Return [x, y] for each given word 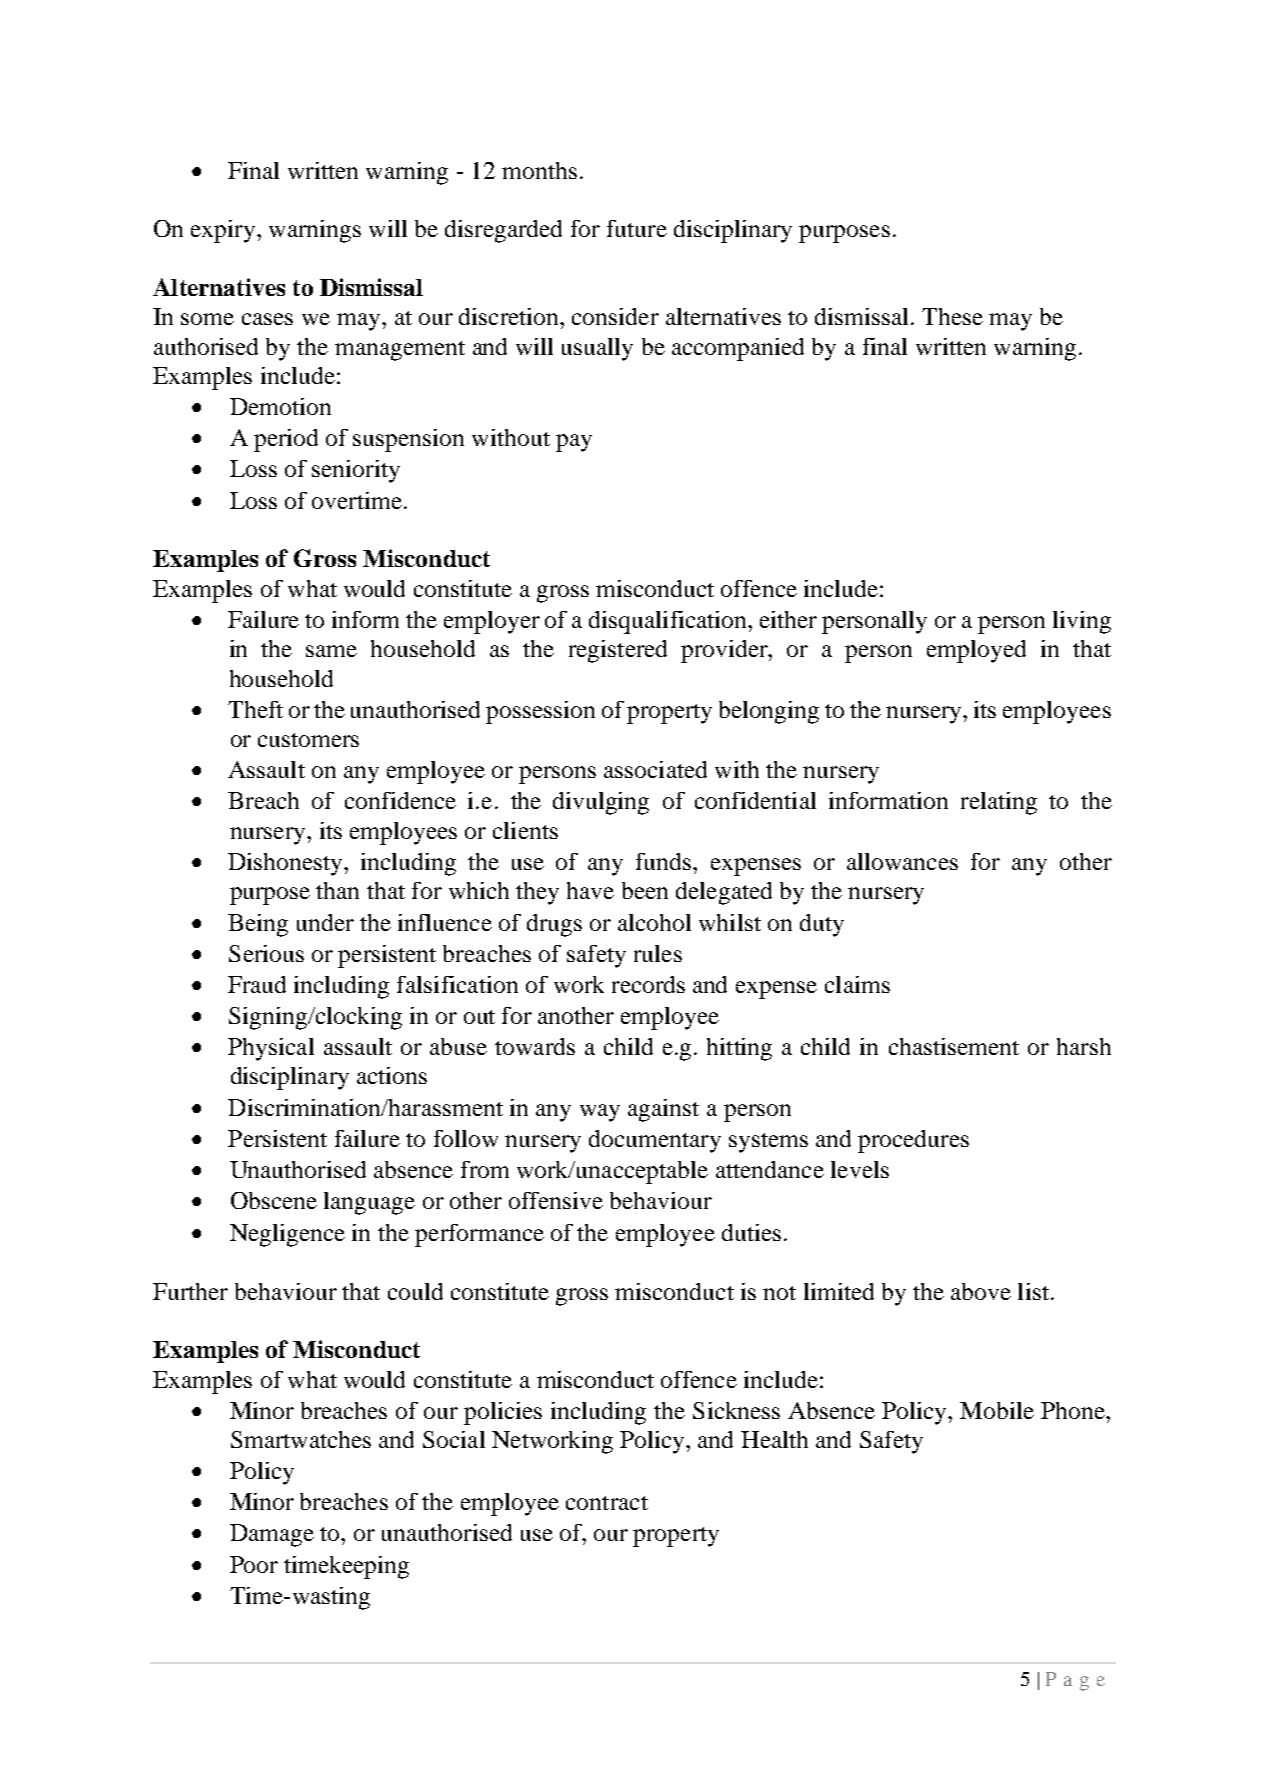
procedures [913, 1141]
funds [665, 861]
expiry [223, 231]
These [952, 316]
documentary [655, 1141]
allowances [902, 861]
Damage [272, 1535]
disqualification [669, 622]
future [637, 228]
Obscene [274, 1200]
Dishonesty [286, 864]
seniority [356, 471]
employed [976, 651]
